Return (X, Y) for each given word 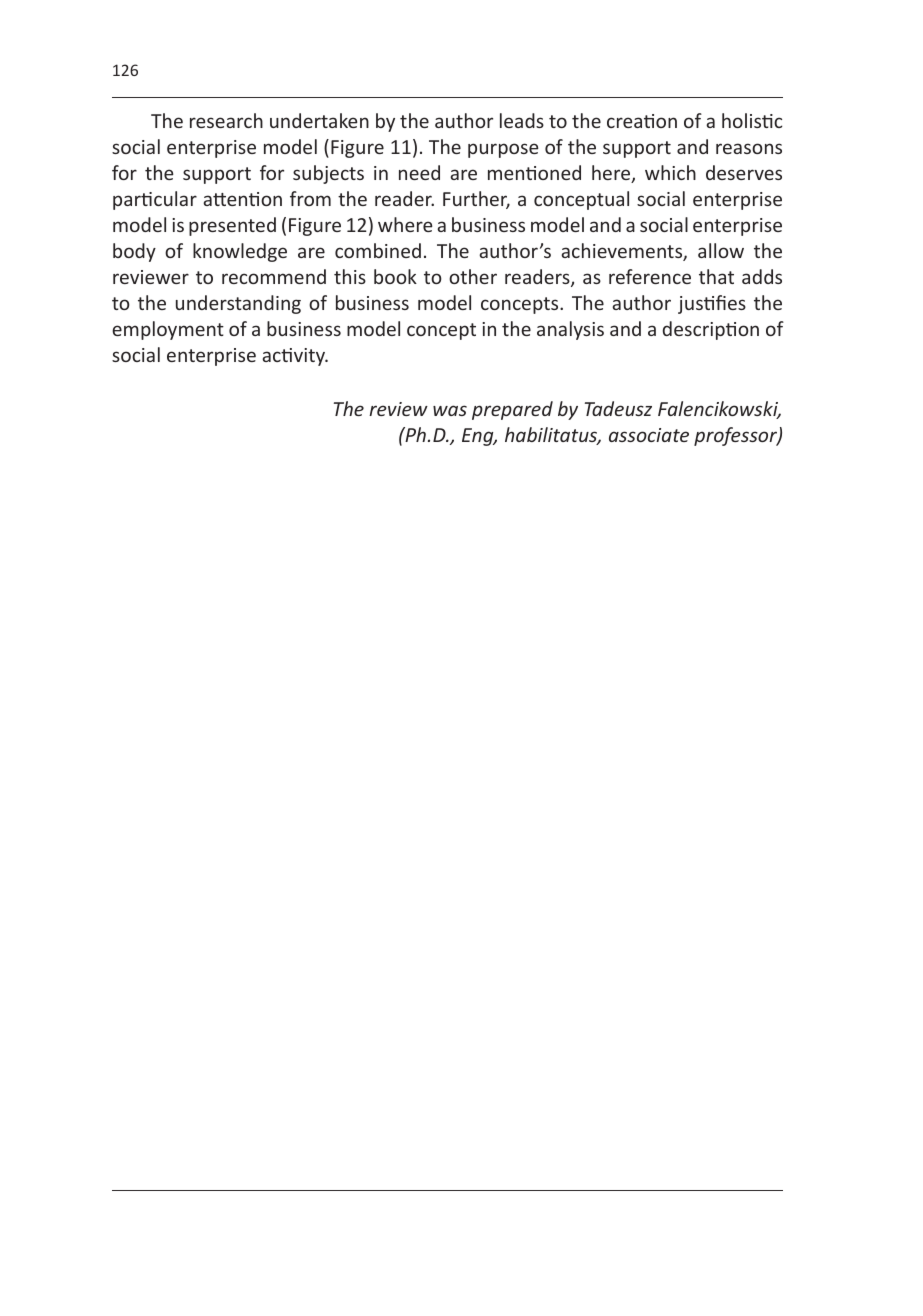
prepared (512, 410)
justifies (712, 304)
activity (295, 357)
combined (378, 250)
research (226, 120)
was (450, 410)
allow (721, 250)
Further (476, 200)
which (670, 172)
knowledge (240, 252)
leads (522, 120)
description (711, 330)
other (473, 276)
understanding (238, 304)
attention (242, 199)
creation (642, 121)
